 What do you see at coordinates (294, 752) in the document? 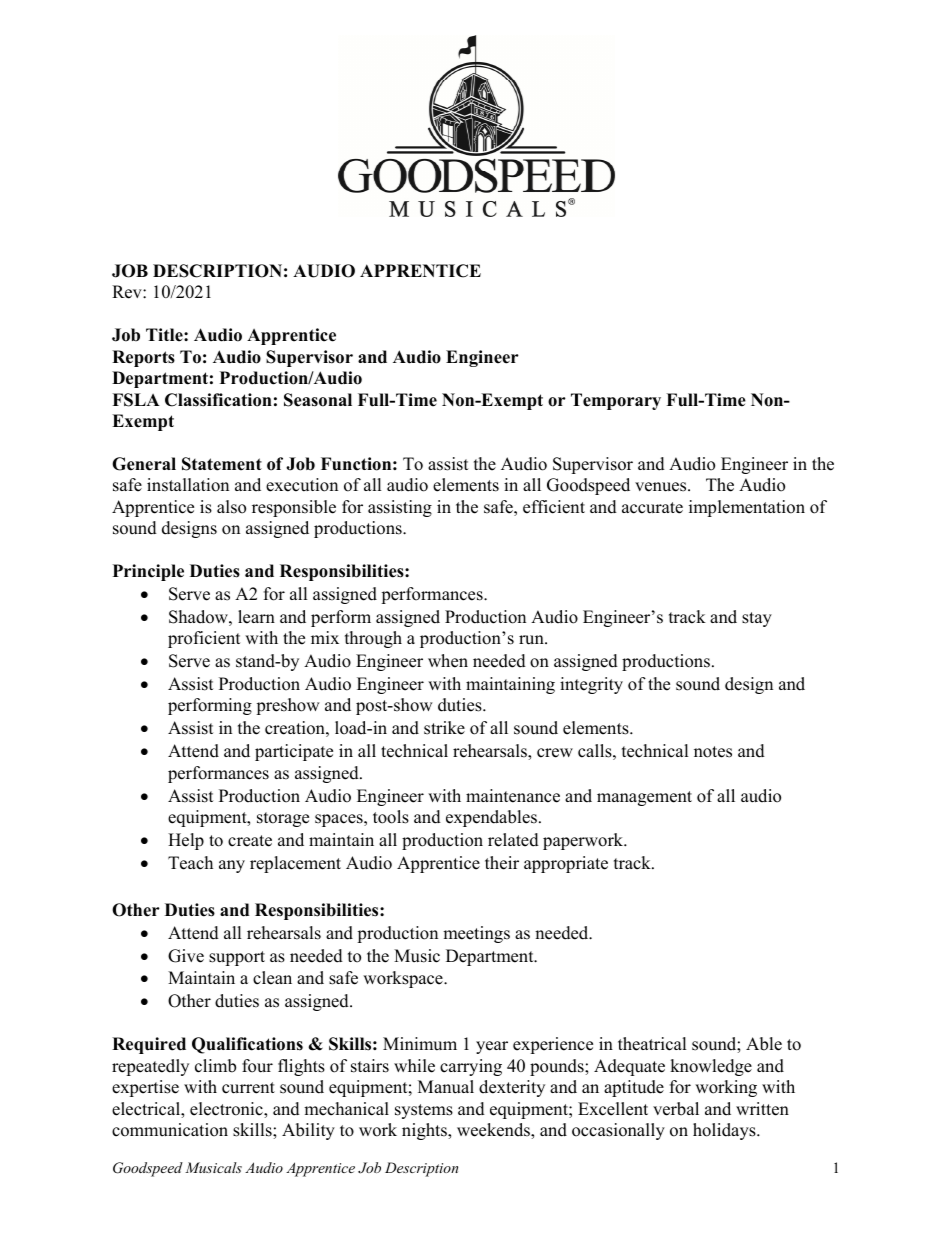
I see `participate` at bounding box center [294, 752].
